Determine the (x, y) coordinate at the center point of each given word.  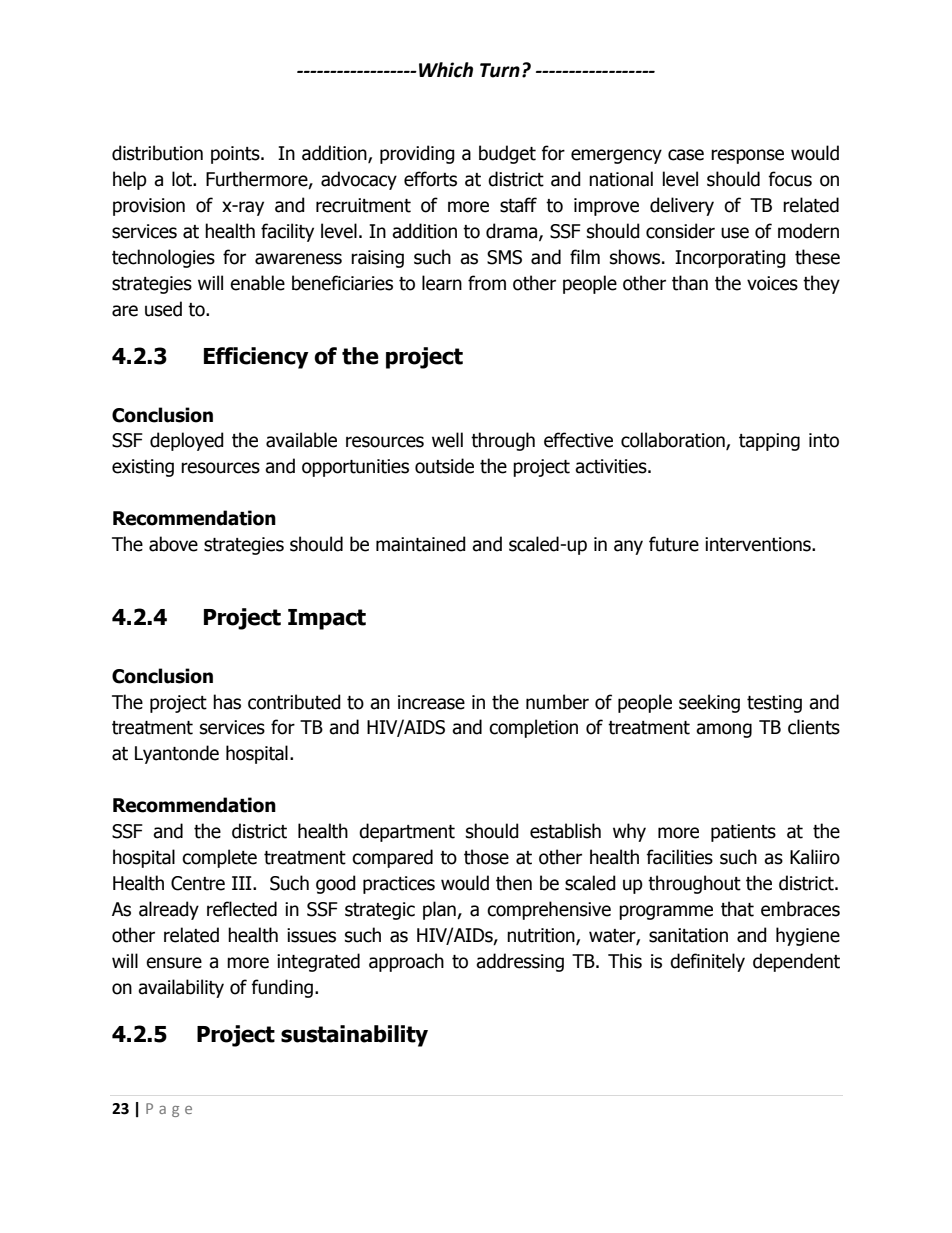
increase (431, 702)
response (747, 156)
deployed (187, 441)
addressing (520, 962)
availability (181, 988)
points (236, 155)
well (447, 440)
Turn (500, 70)
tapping (769, 442)
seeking (709, 703)
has (227, 702)
